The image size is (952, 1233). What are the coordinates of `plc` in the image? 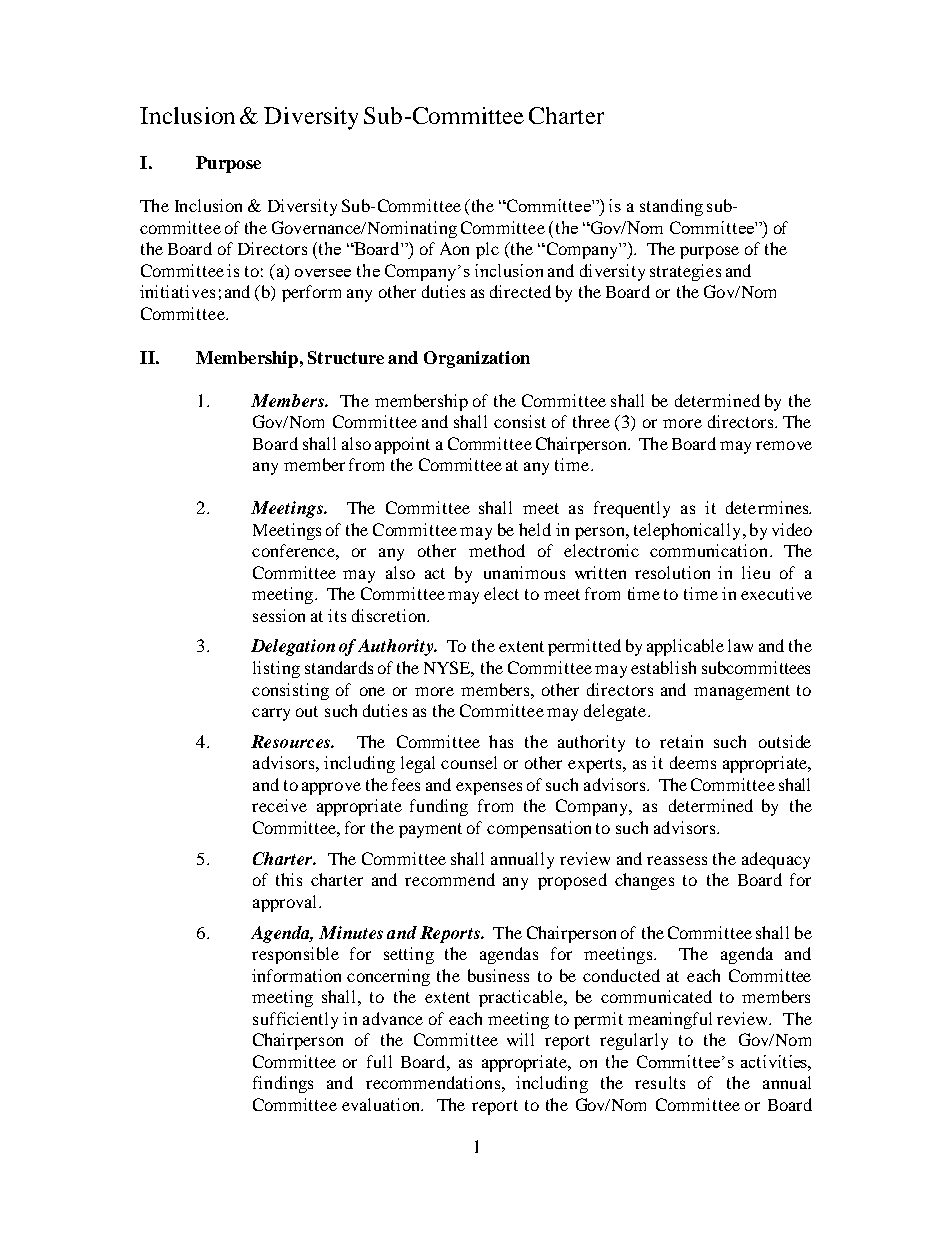 It's located at (487, 250).
